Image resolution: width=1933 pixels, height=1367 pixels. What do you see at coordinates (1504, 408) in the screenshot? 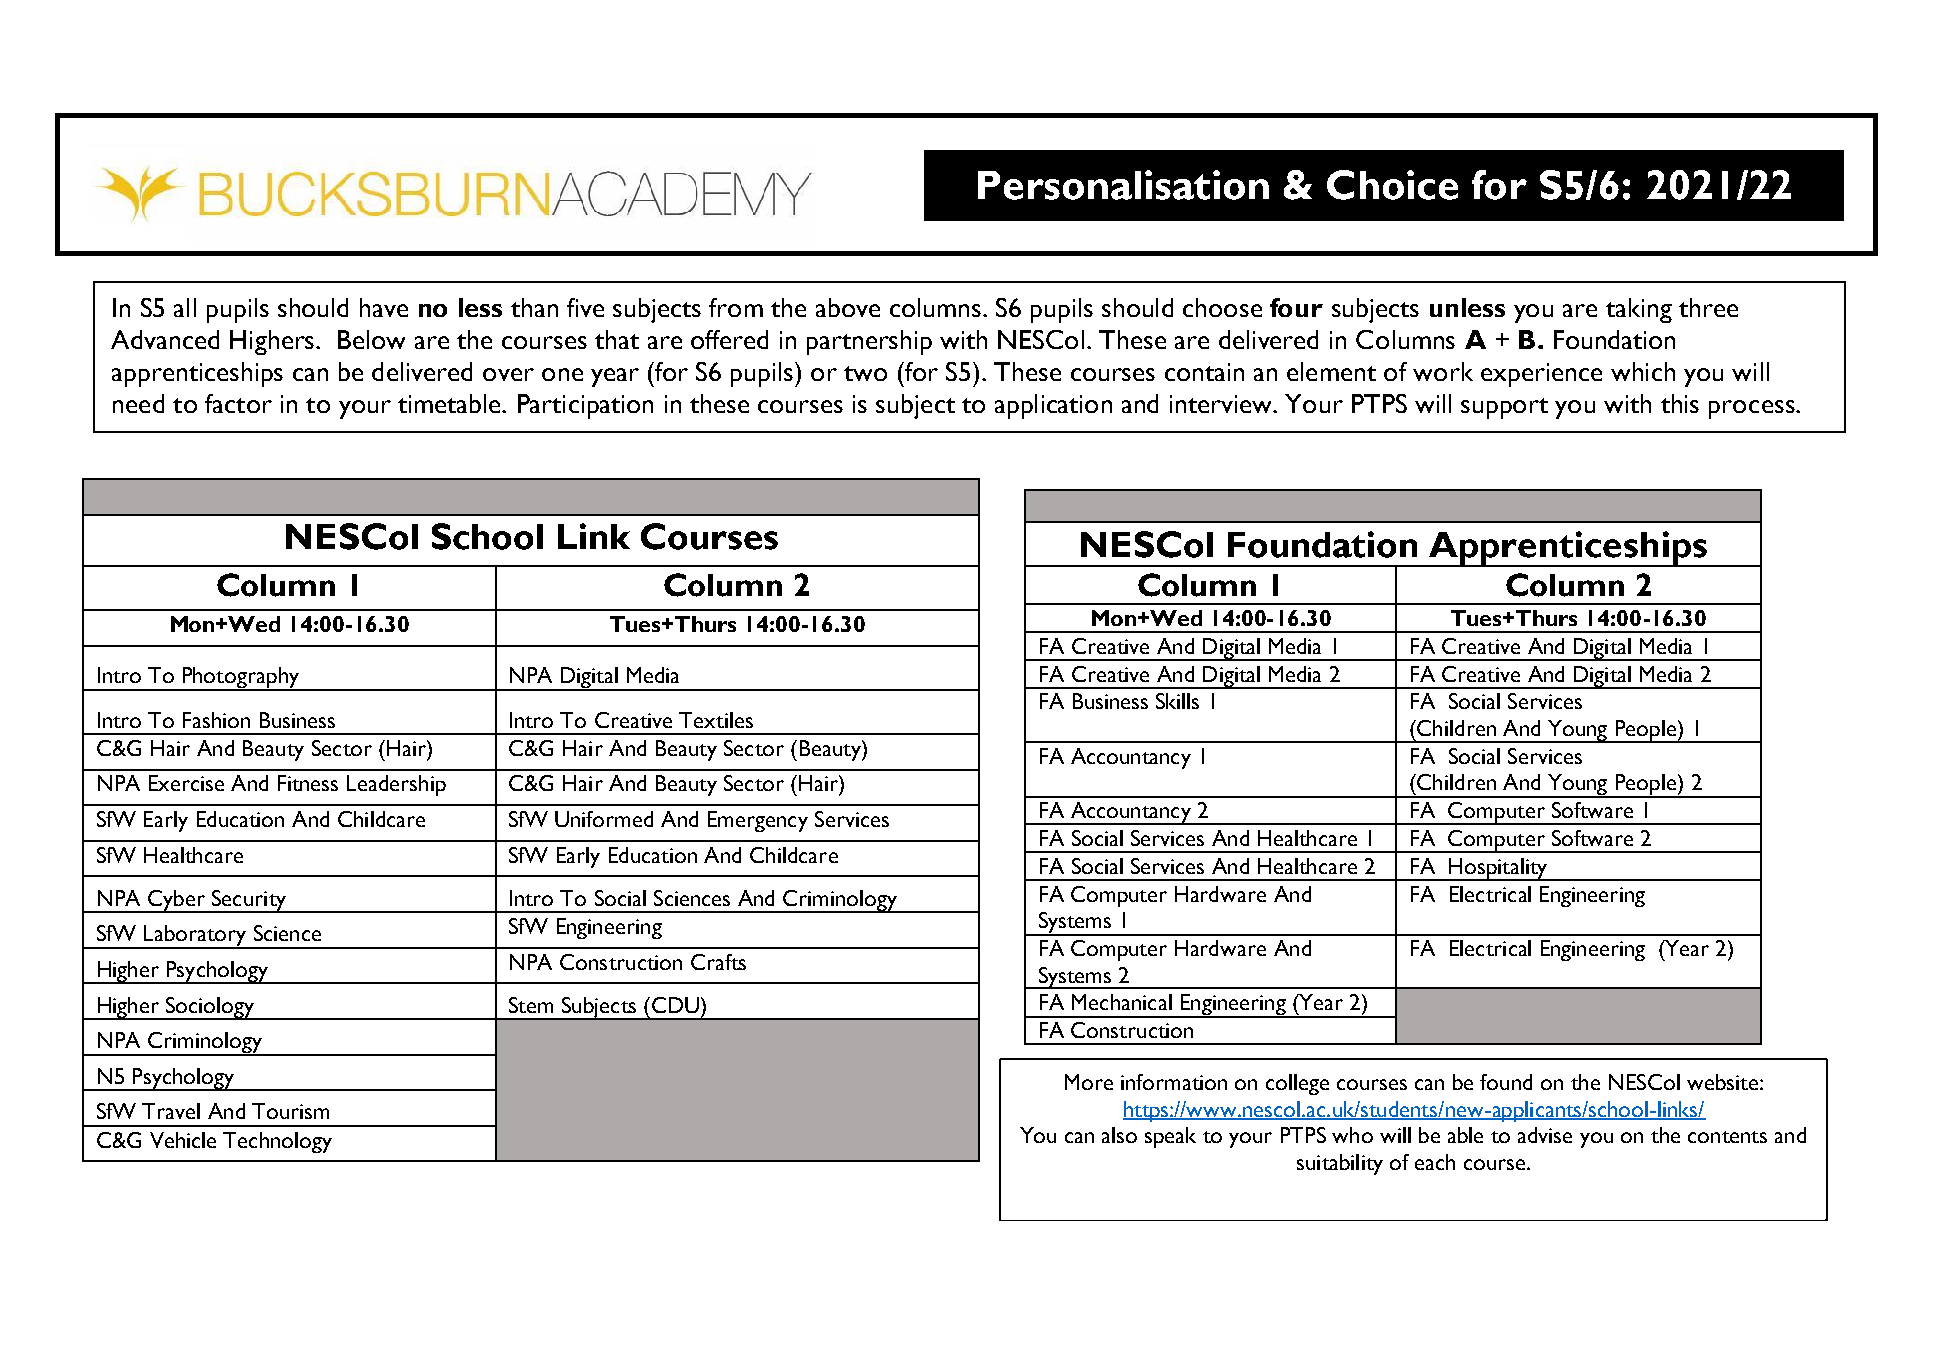
I see `support` at bounding box center [1504, 408].
